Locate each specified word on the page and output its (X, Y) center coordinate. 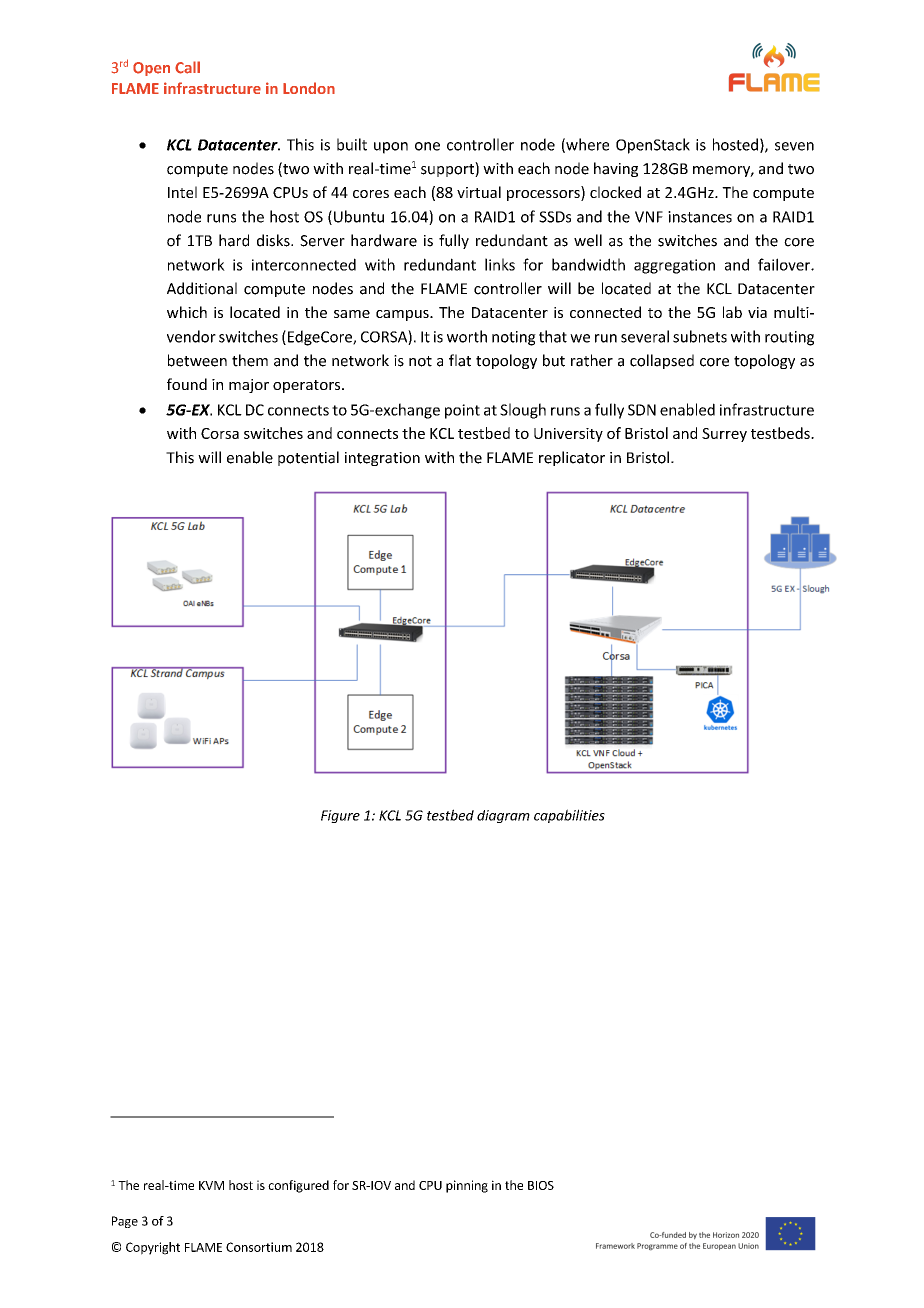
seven (794, 146)
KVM (211, 1185)
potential (308, 458)
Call (187, 67)
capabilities (569, 816)
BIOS (541, 1185)
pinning (467, 1186)
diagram (503, 816)
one (427, 146)
